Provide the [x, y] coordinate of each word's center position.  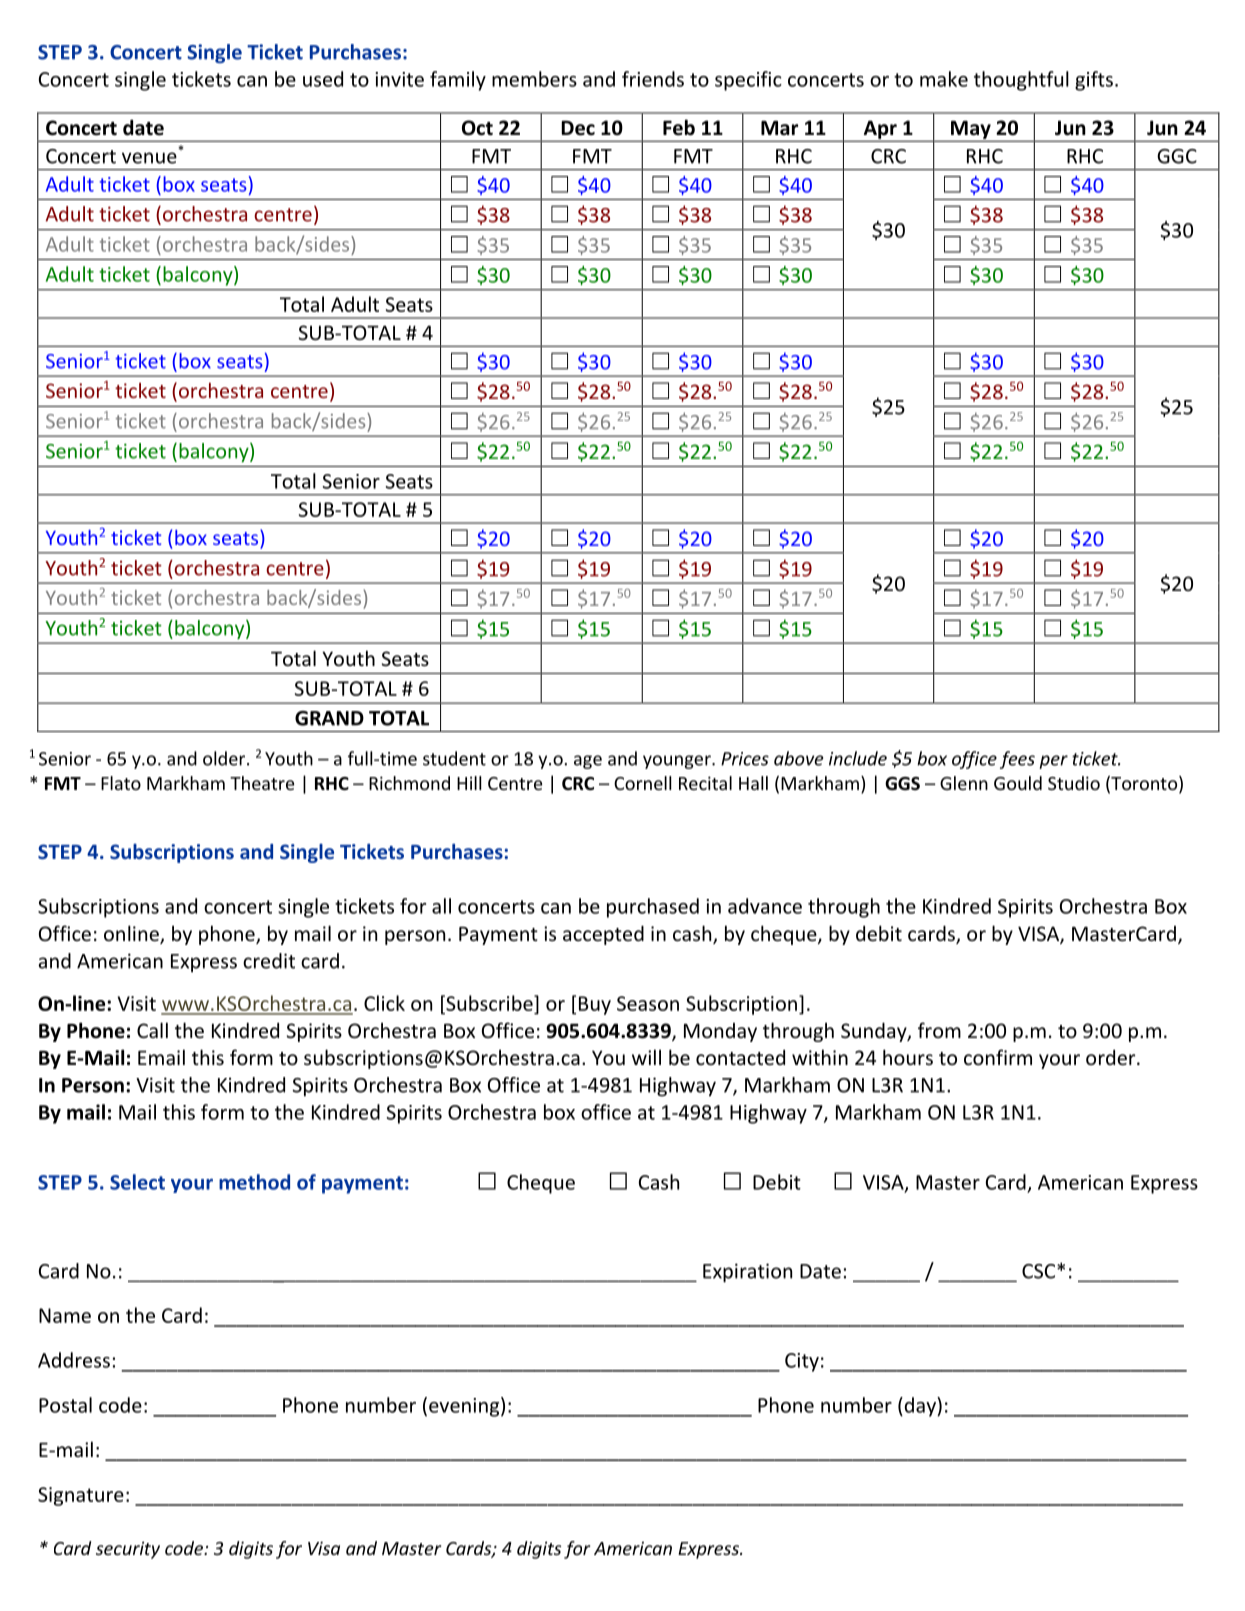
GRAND [329, 718]
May [971, 131]
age [588, 762]
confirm [998, 1057]
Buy [595, 1005]
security [128, 1550]
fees [1017, 760]
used [323, 79]
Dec [578, 128]
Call [152, 1030]
